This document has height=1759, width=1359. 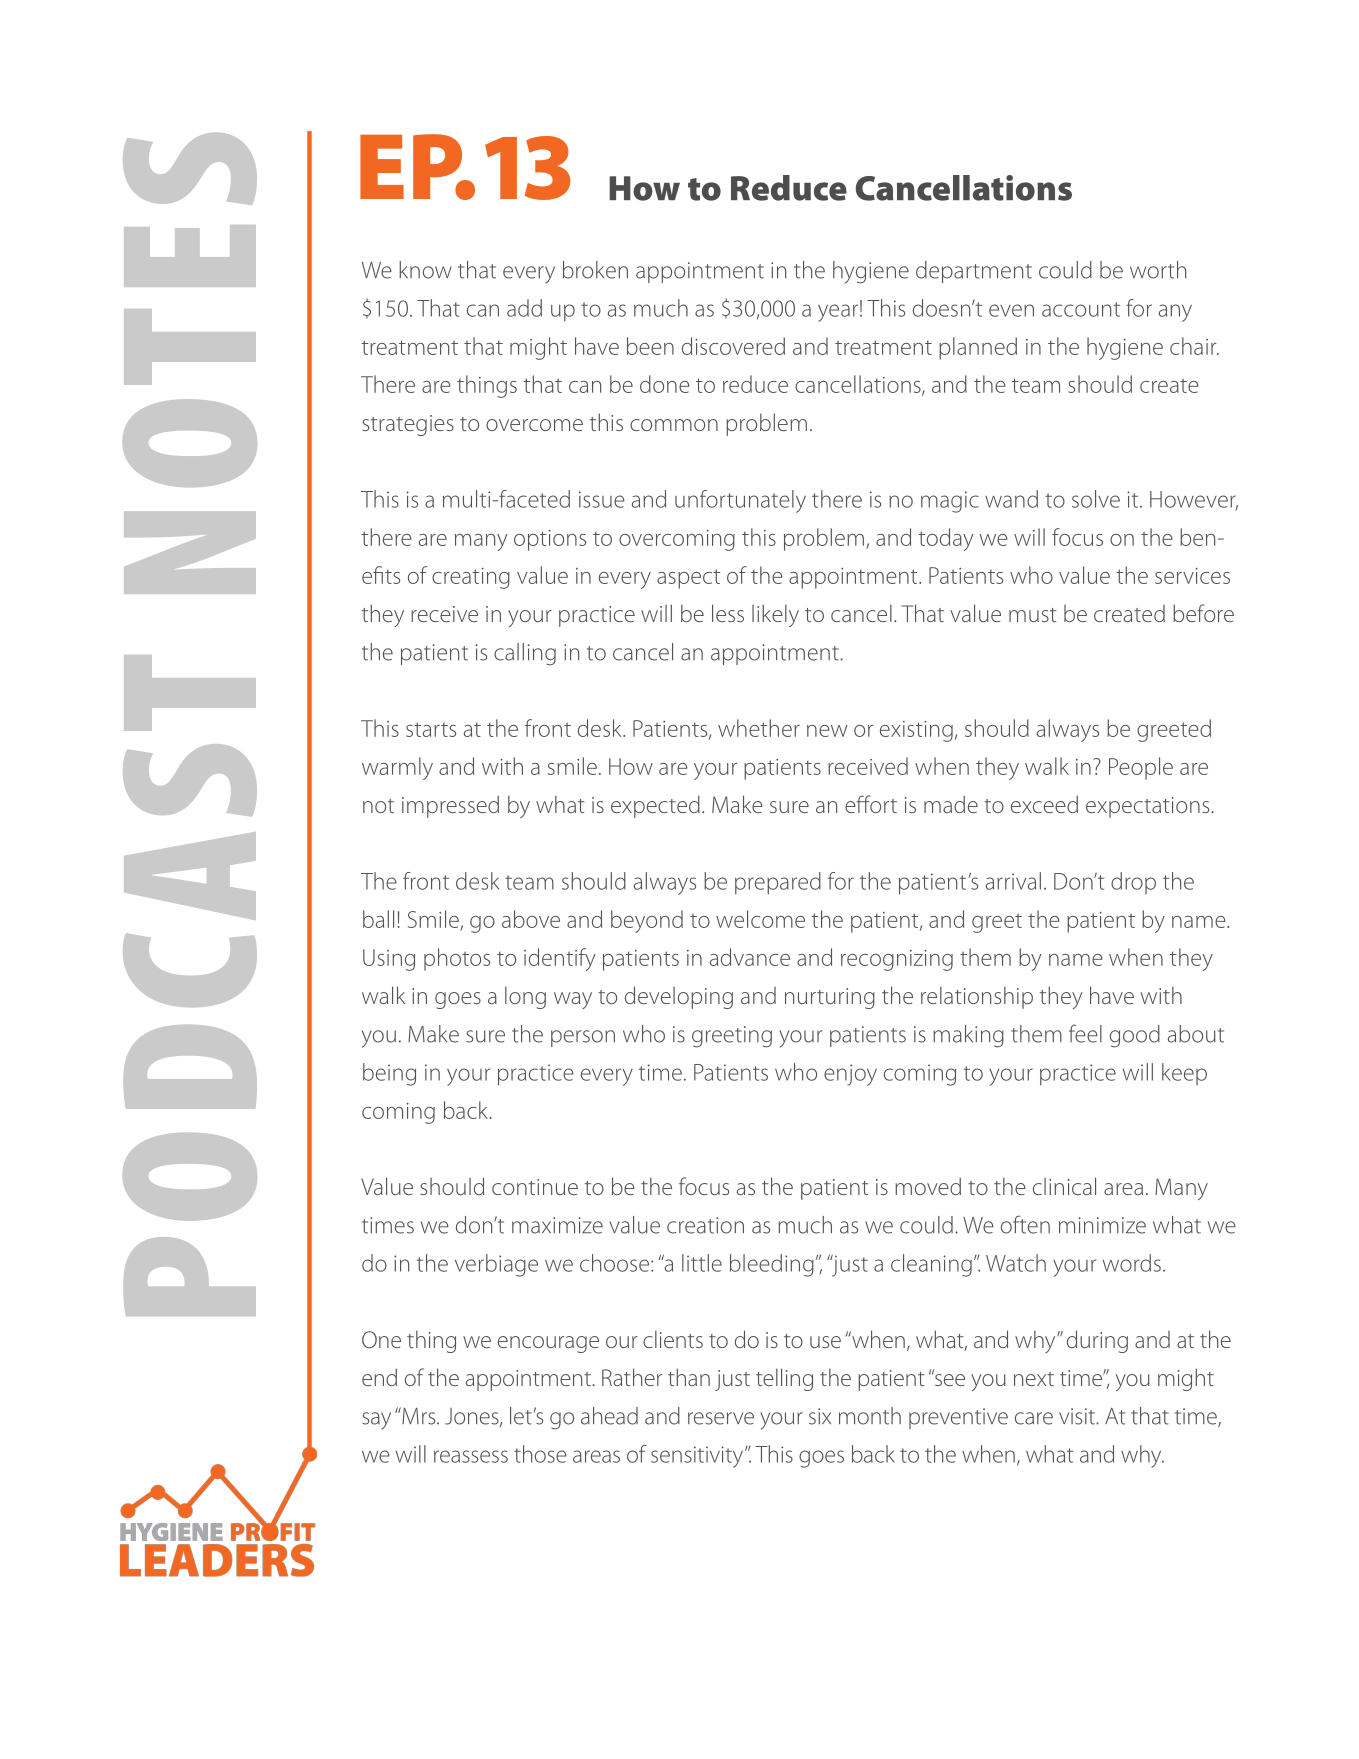 I want to click on six, so click(x=820, y=1416).
